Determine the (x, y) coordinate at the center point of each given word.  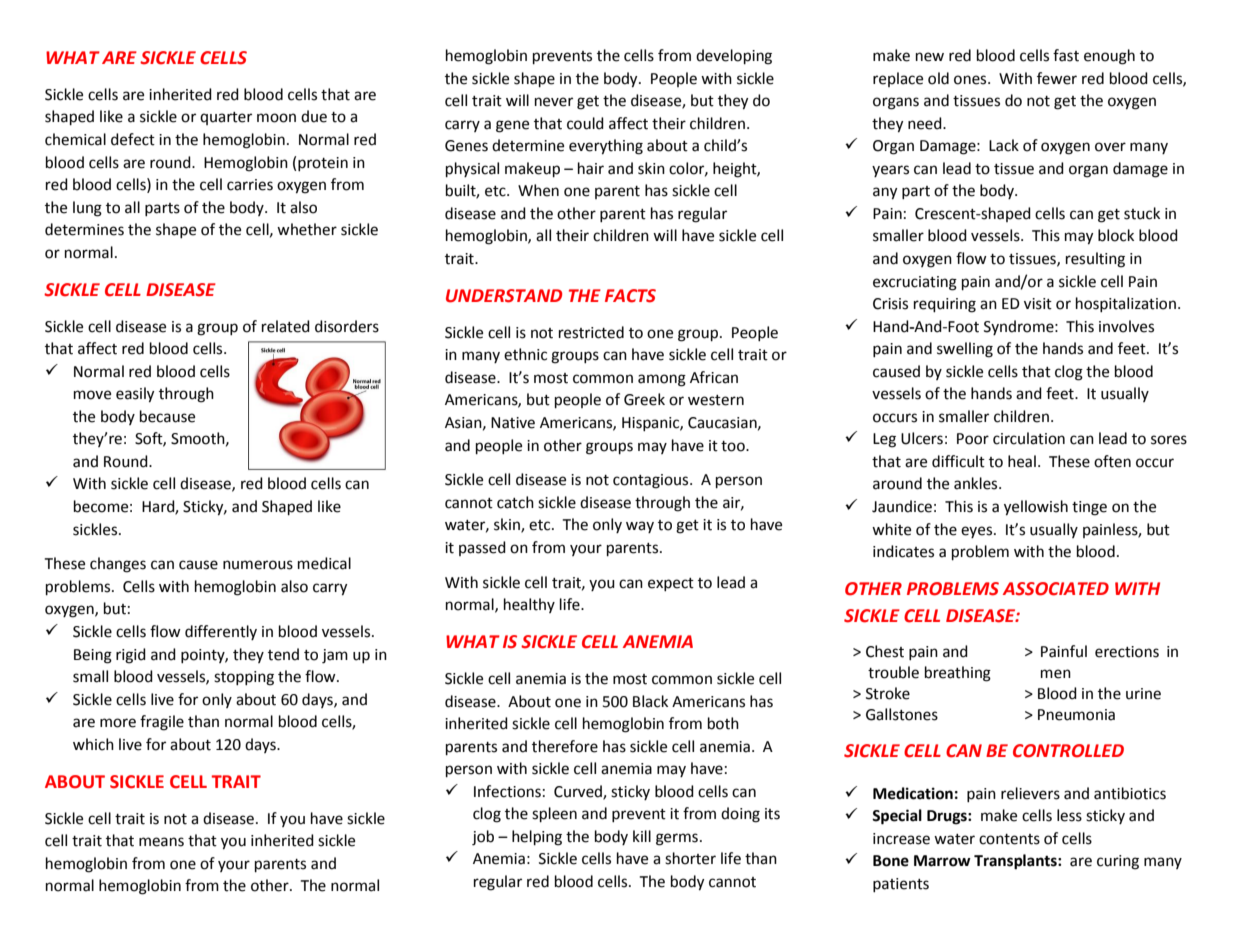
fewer (1057, 78)
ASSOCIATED (1056, 589)
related (286, 326)
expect (671, 584)
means (161, 842)
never (554, 102)
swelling (965, 350)
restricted (591, 332)
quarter (226, 118)
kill (642, 836)
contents (1009, 839)
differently (221, 632)
